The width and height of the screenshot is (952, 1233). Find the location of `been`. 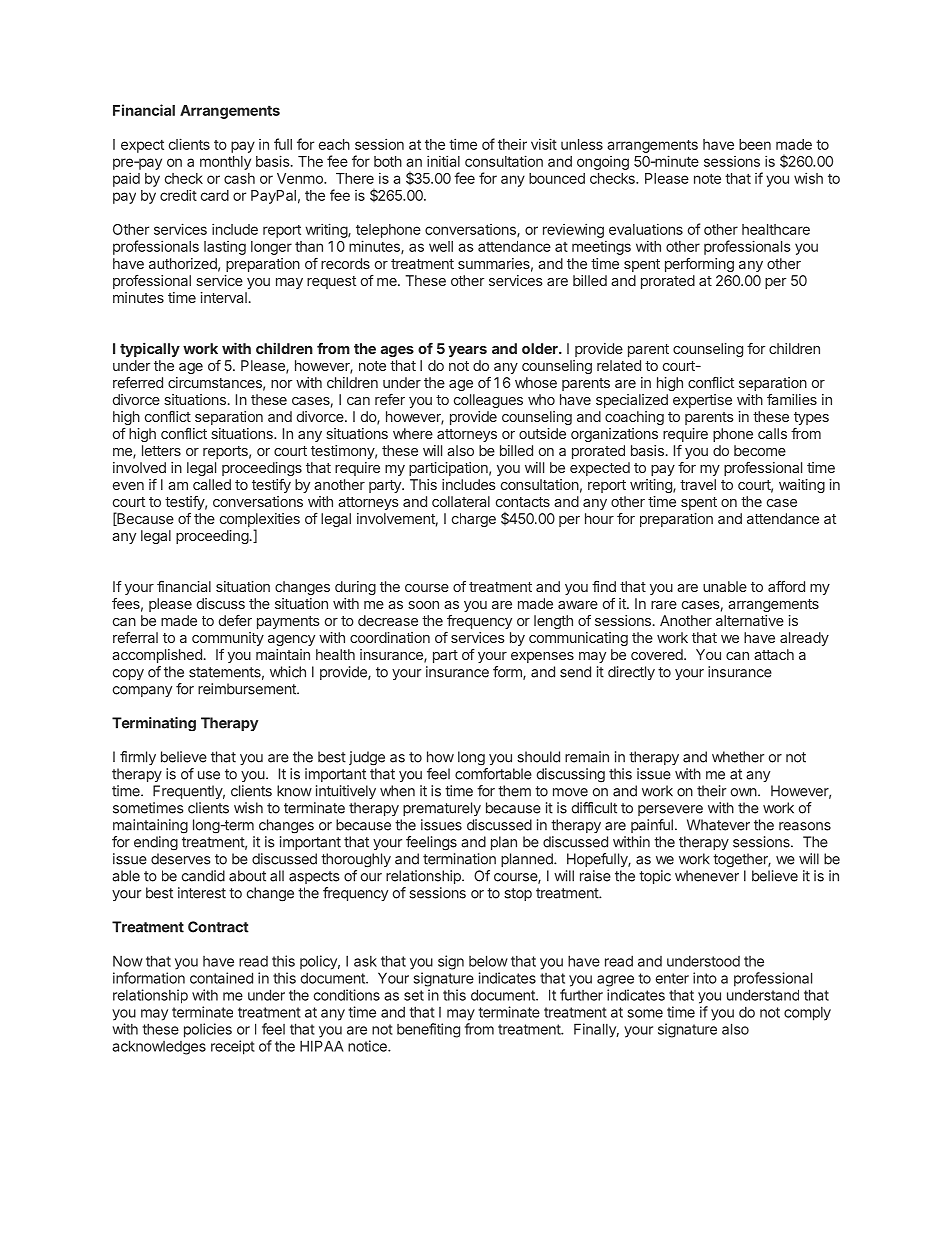

been is located at coordinates (755, 144).
